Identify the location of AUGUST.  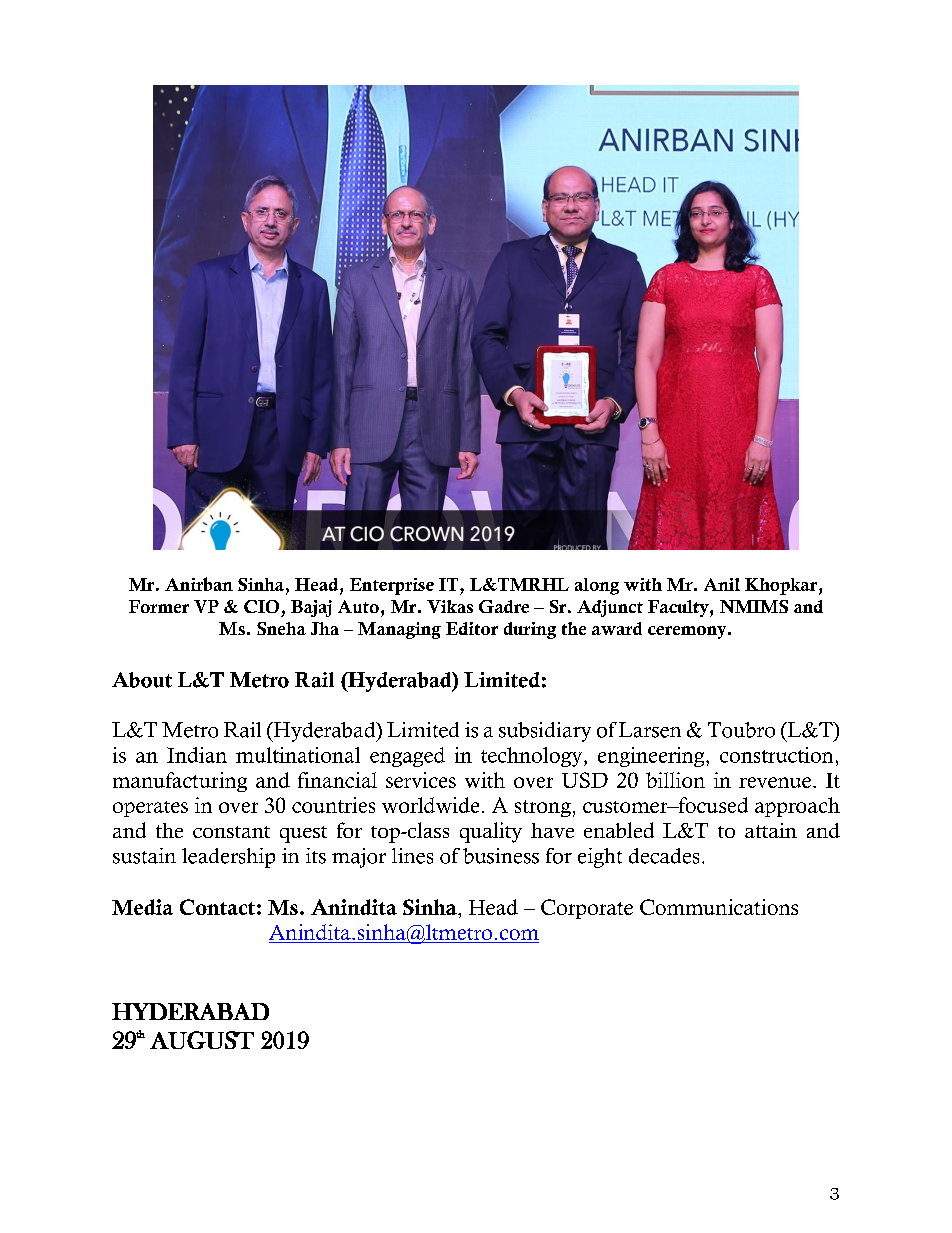
(202, 1040).
